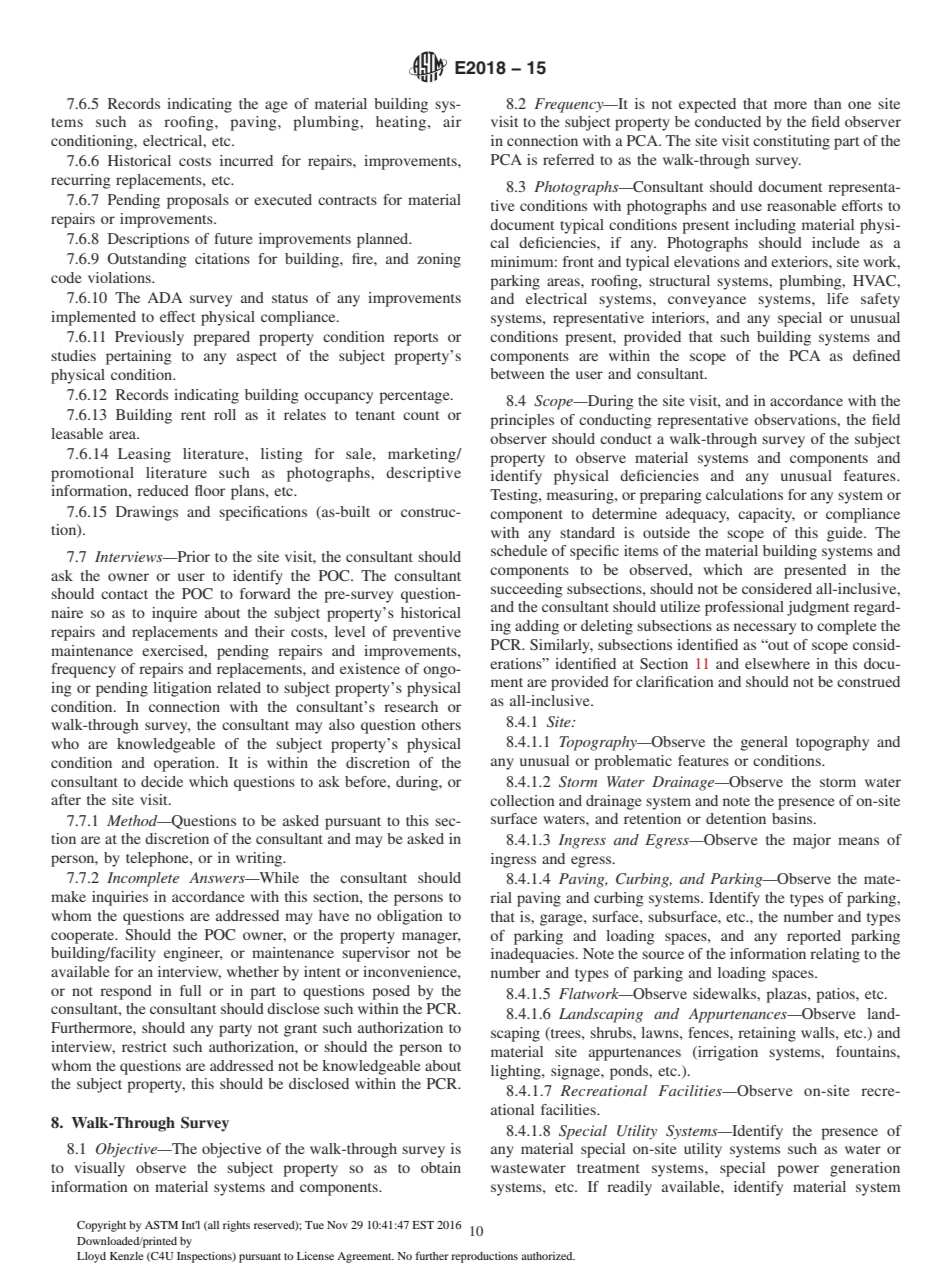 This image has width=952, height=1275. Describe the element at coordinates (814, 937) in the image. I see `reported` at that location.
